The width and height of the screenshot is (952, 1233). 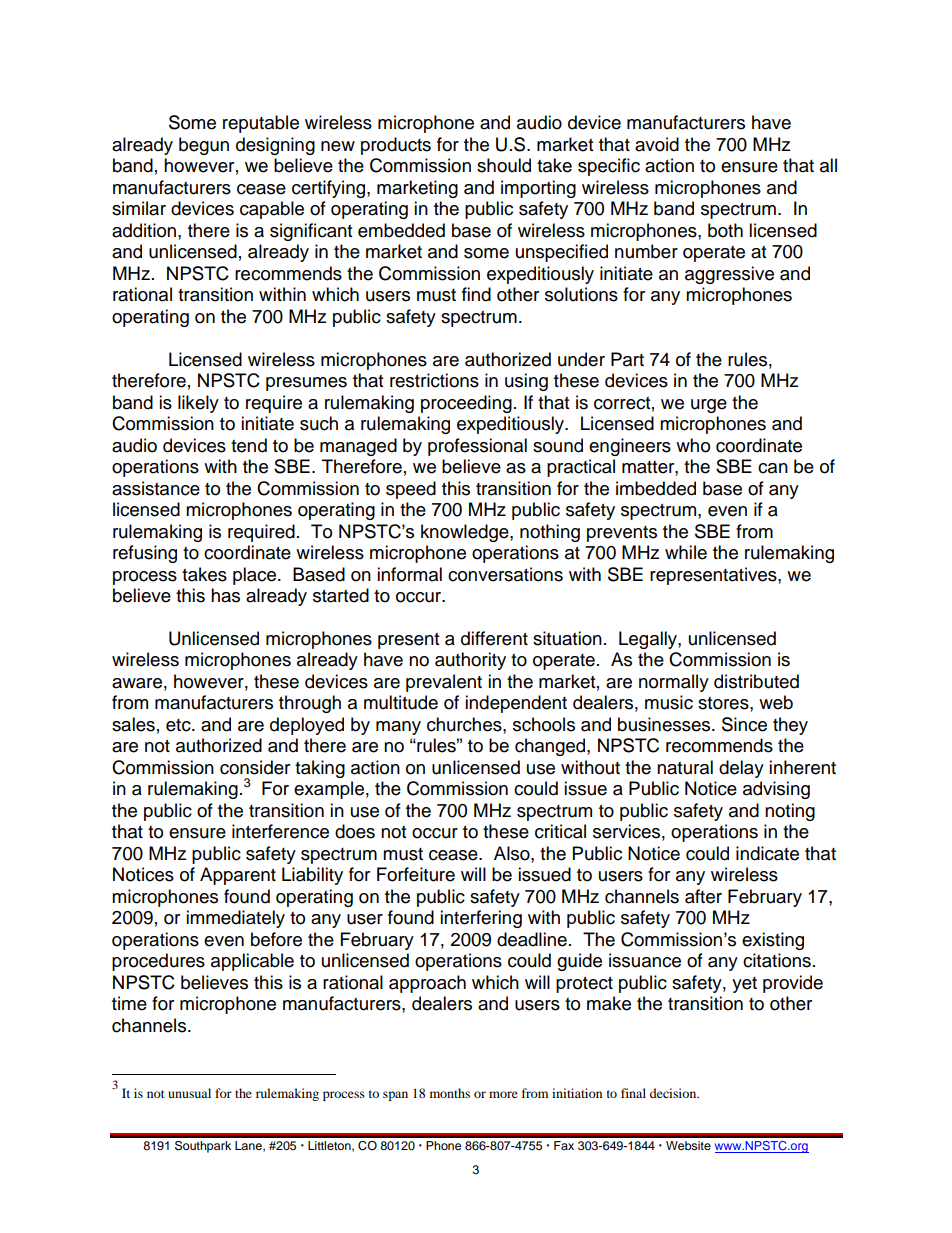 I want to click on who, so click(x=693, y=445).
